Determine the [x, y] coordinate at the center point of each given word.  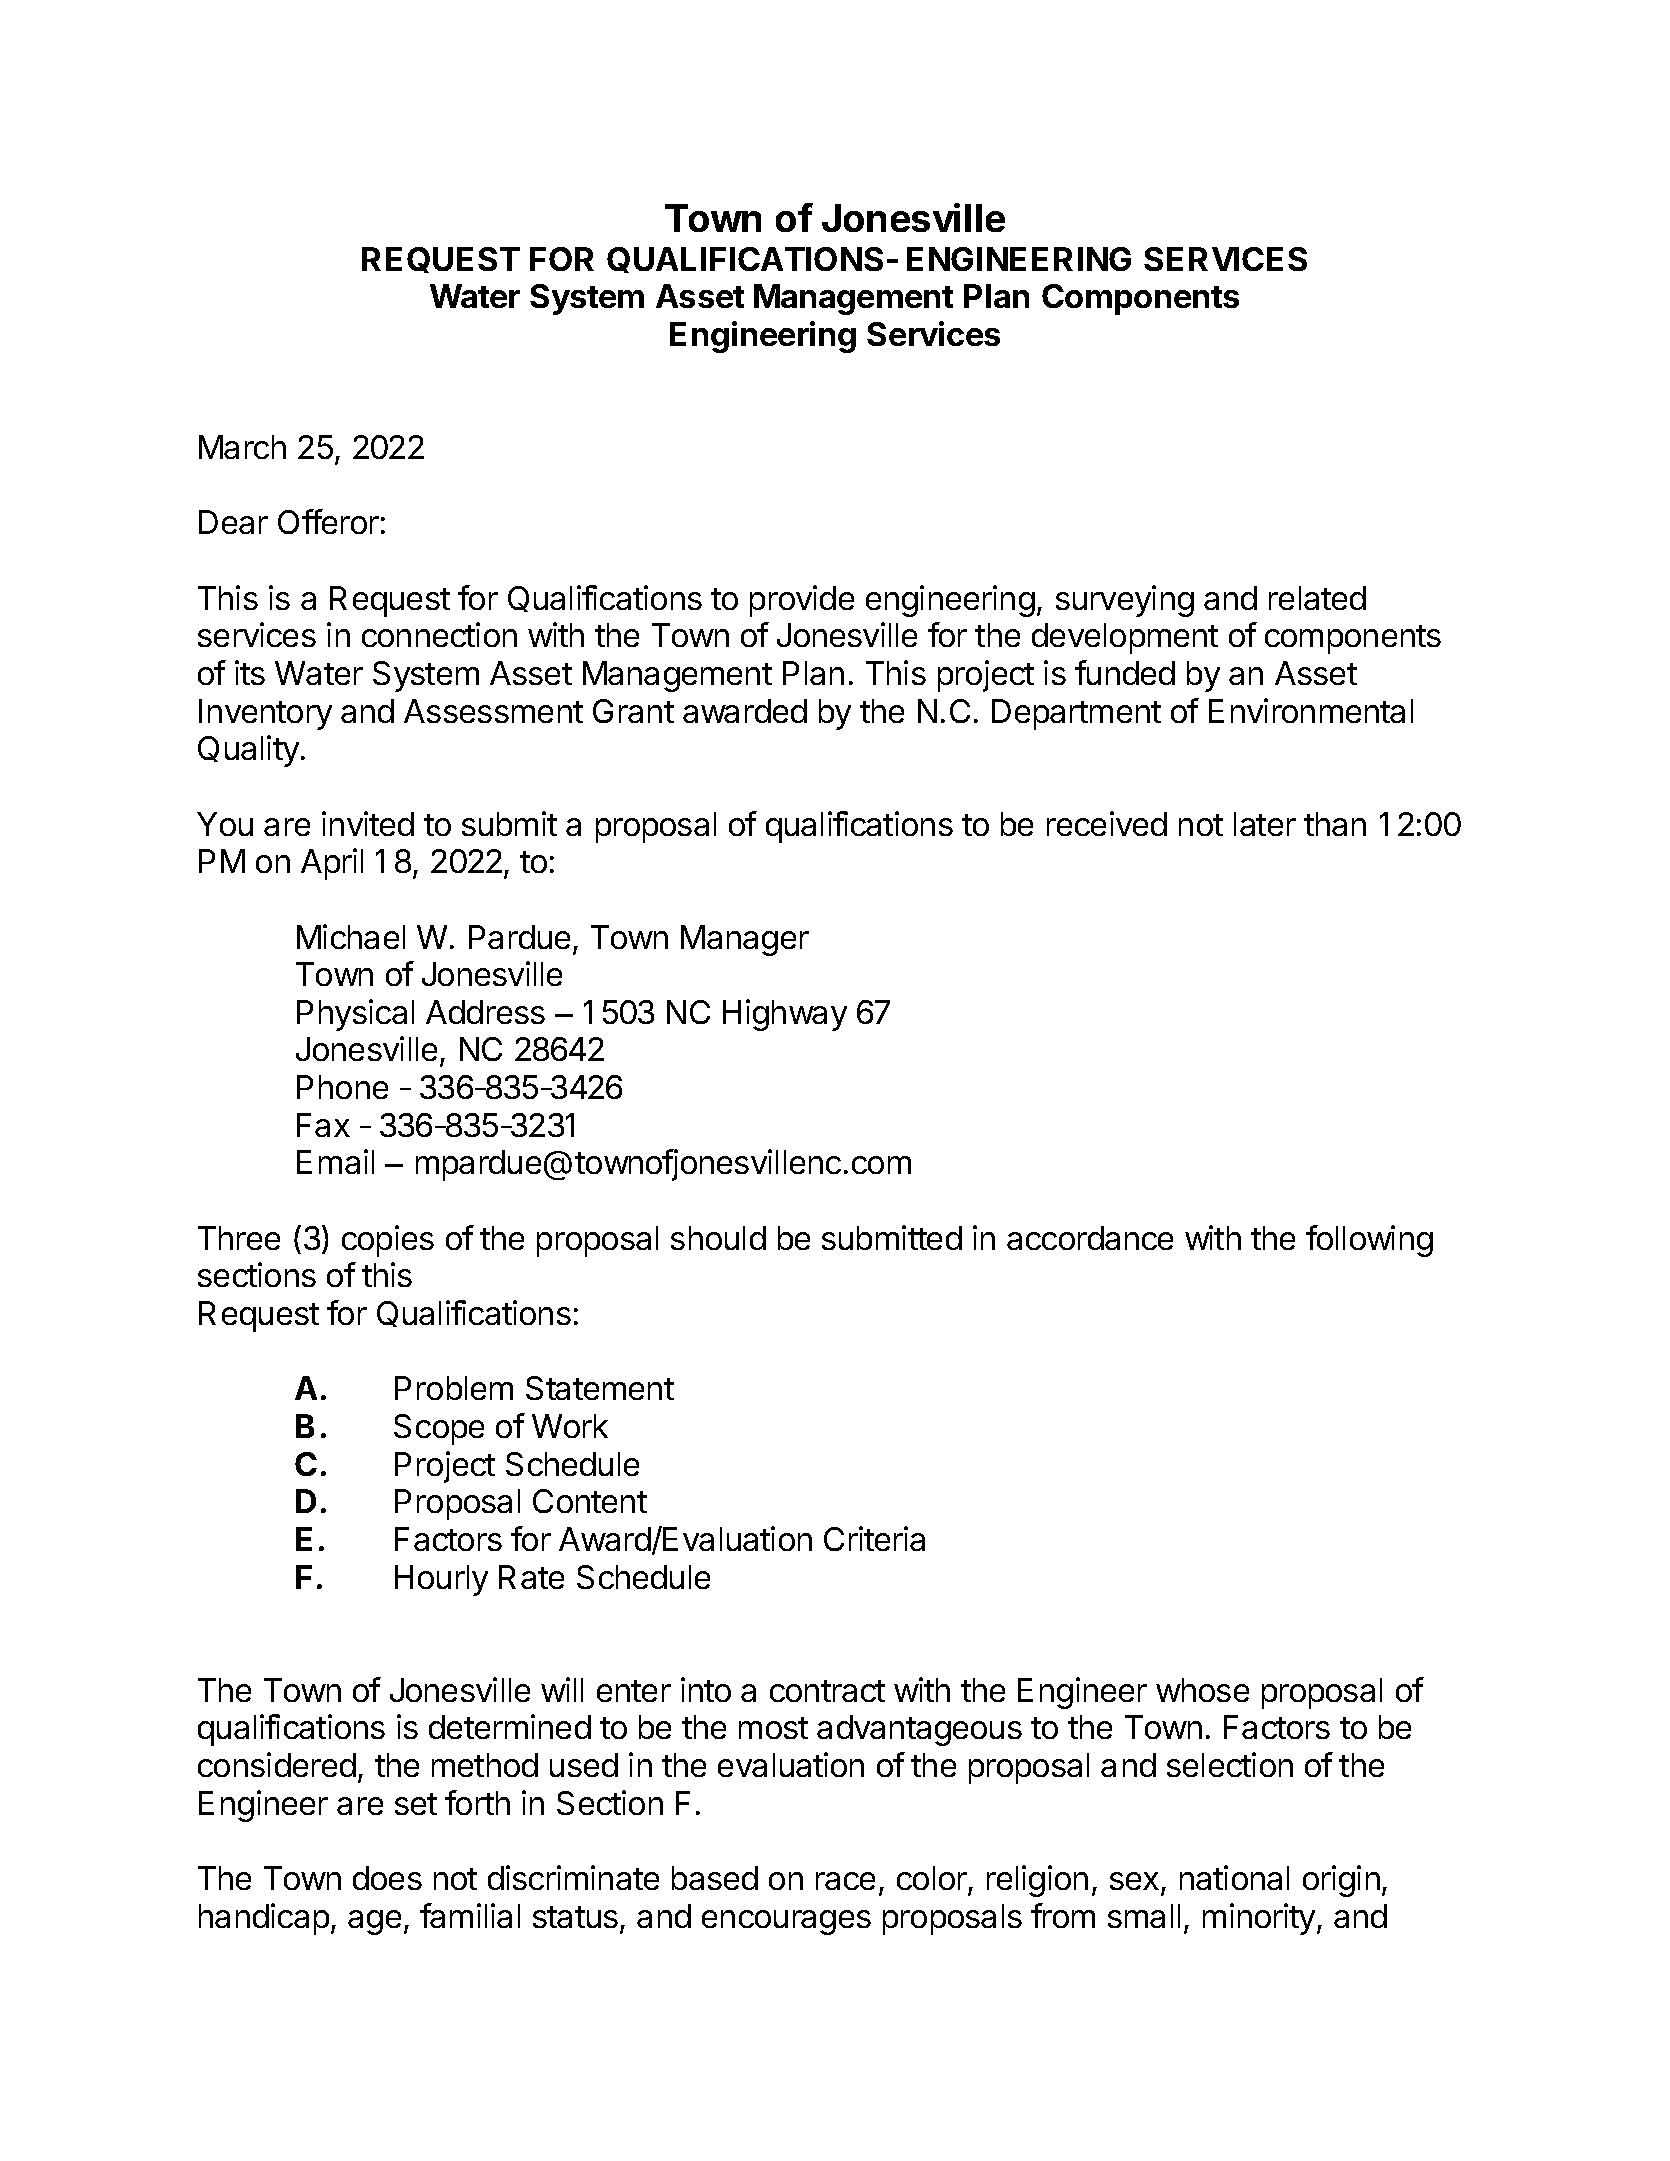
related [1317, 598]
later [1265, 824]
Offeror [328, 521]
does [387, 1878]
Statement [600, 1388]
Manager [745, 940]
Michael [351, 936]
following [1369, 1241]
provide [802, 601]
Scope [439, 1429]
